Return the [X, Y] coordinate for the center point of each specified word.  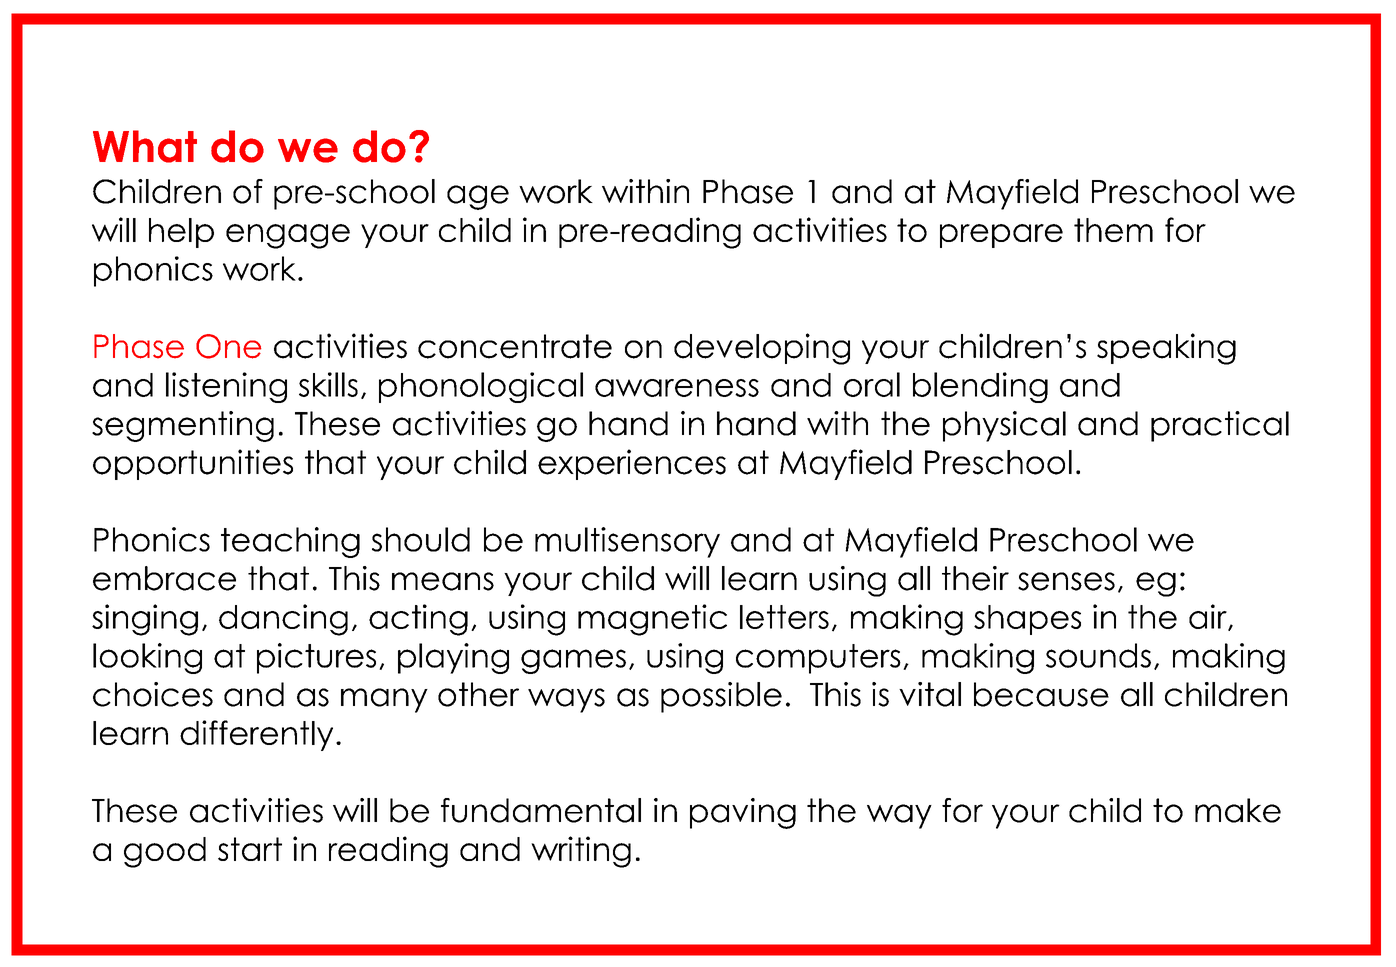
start [250, 849]
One [228, 346]
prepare [1001, 236]
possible [721, 697]
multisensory [627, 542]
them [1113, 230]
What [145, 146]
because [1041, 694]
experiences [632, 464]
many [384, 700]
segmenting [183, 426]
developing [762, 349]
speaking [1166, 349]
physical [1004, 426]
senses [1066, 581]
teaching [290, 542]
